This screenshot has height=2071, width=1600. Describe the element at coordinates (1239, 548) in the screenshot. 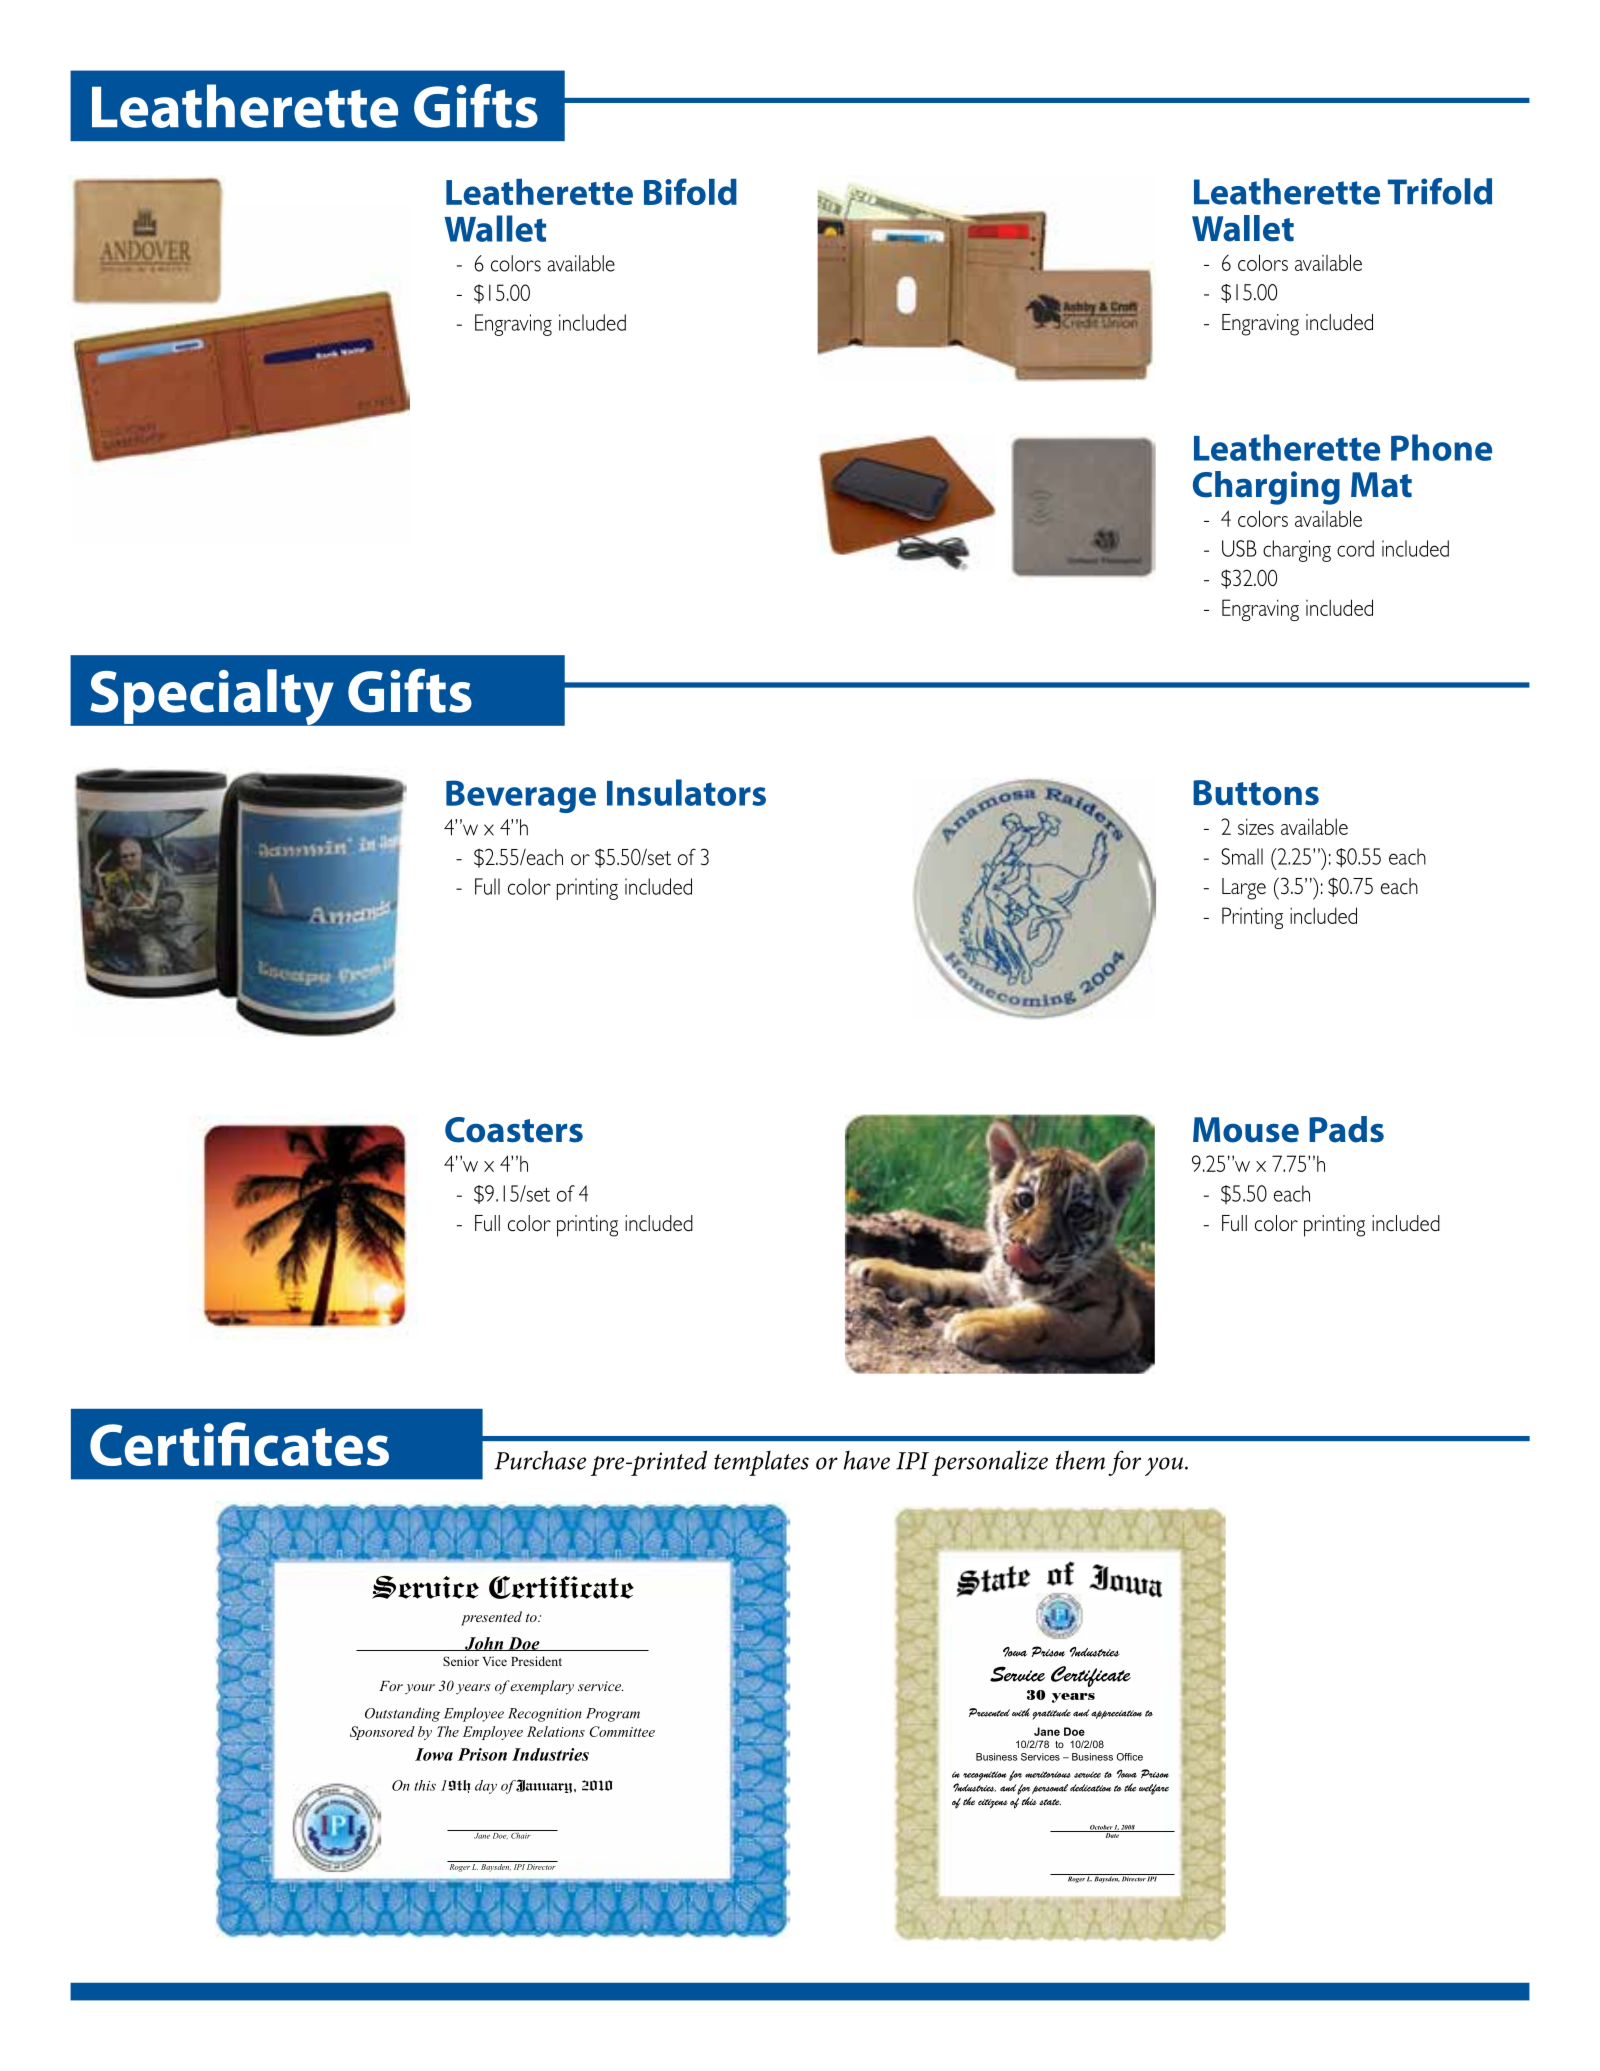

I see `USB` at that location.
